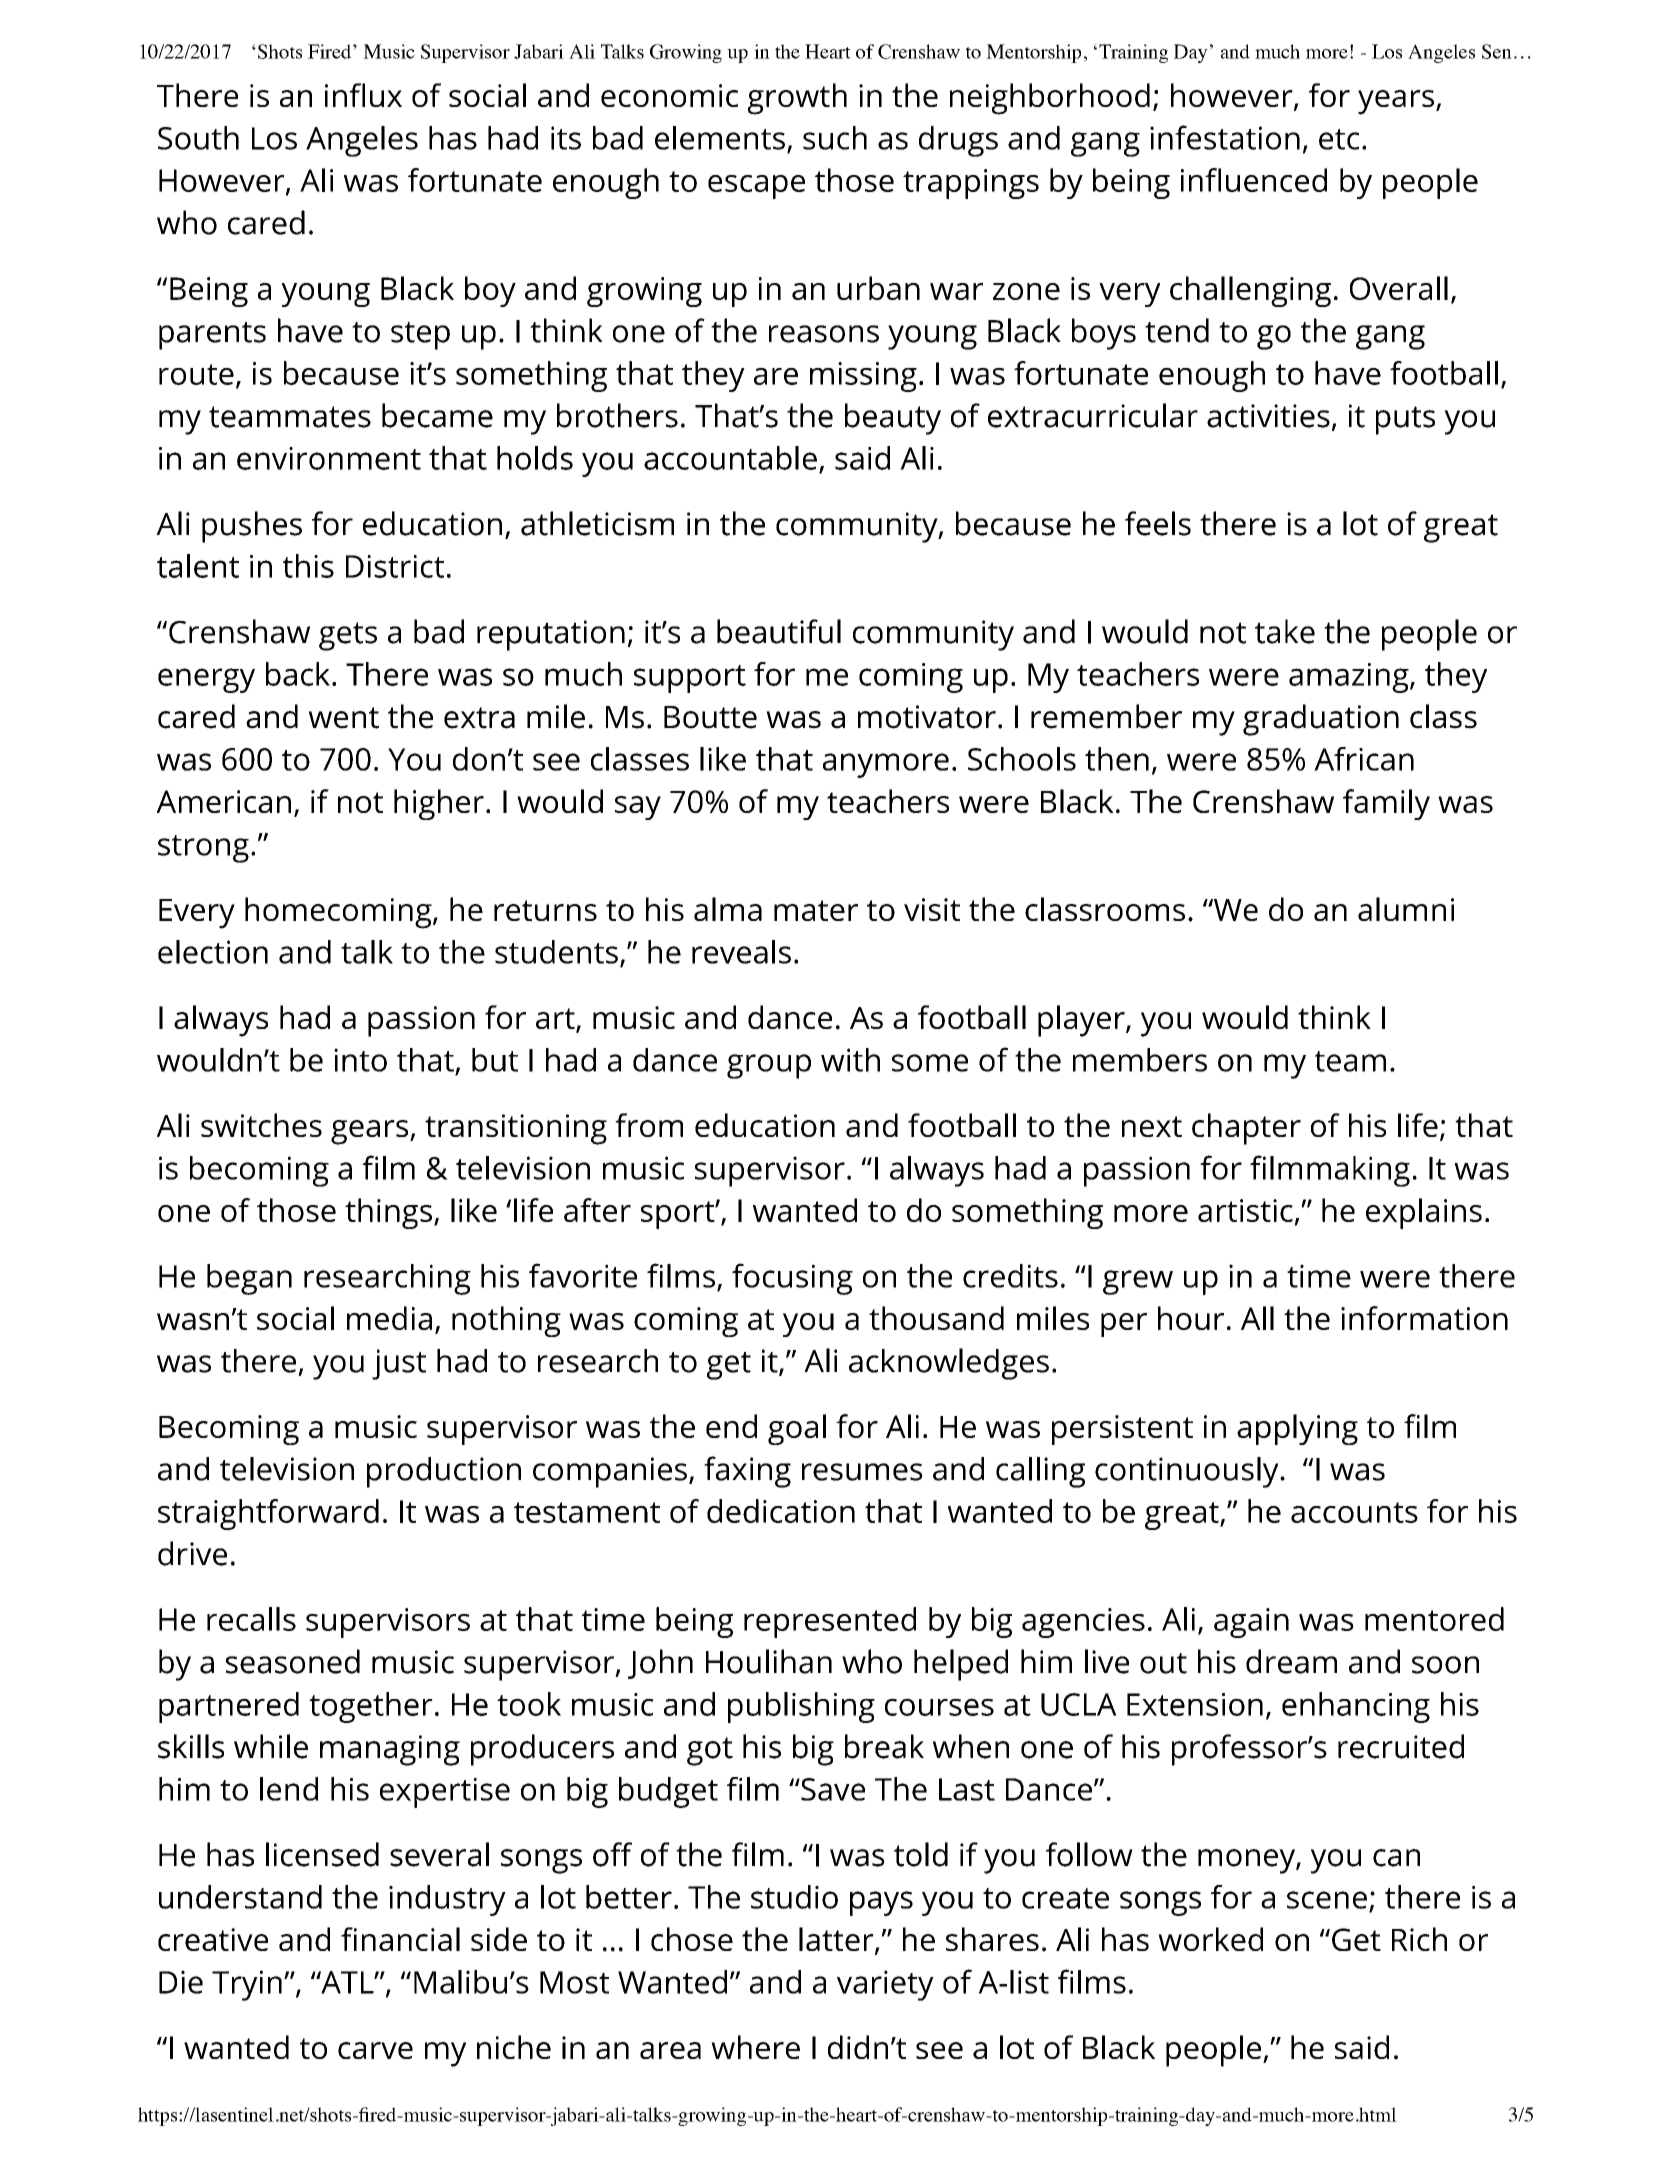 The image size is (1673, 2165). Describe the element at coordinates (1339, 139) in the screenshot. I see `etc` at that location.
